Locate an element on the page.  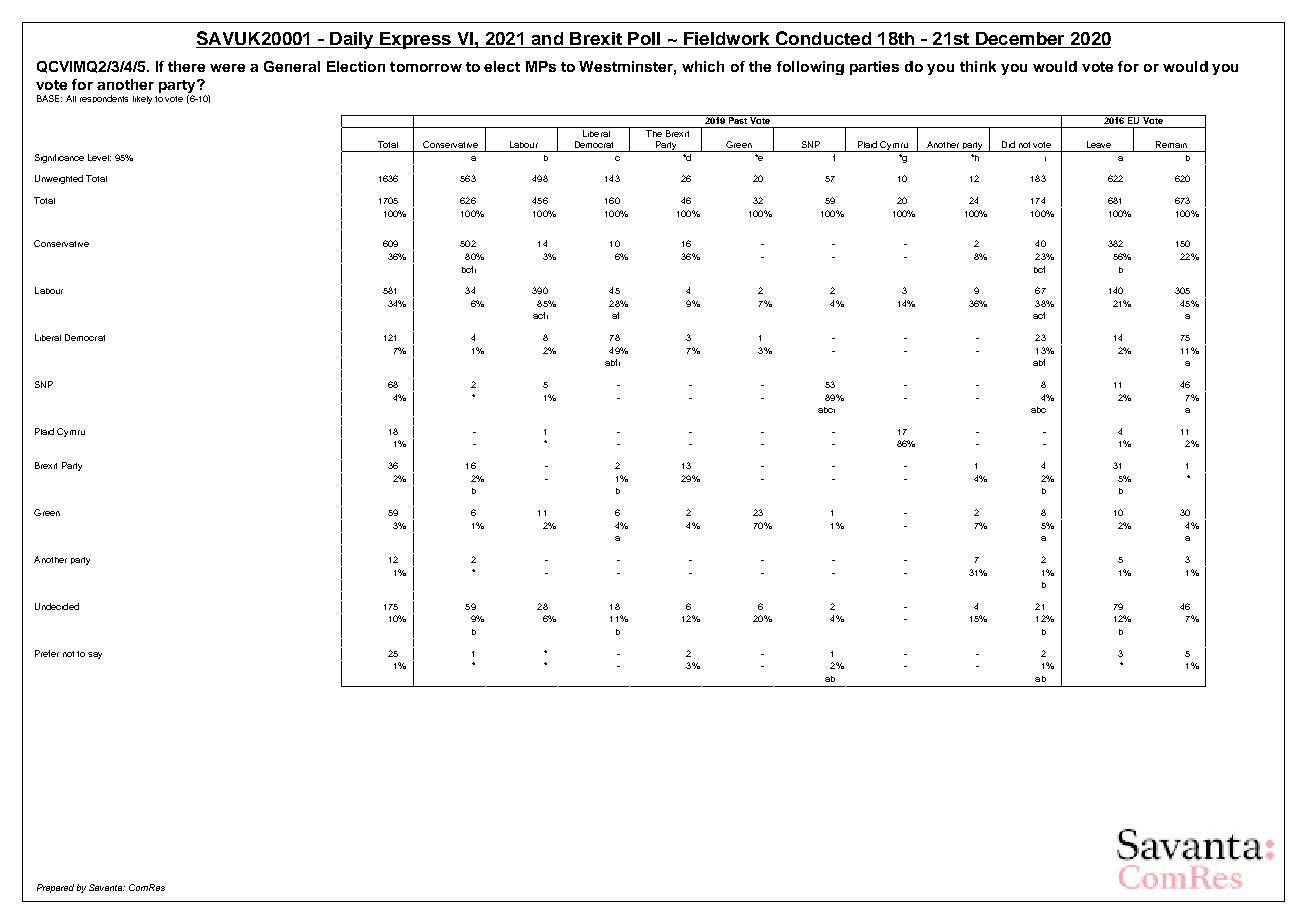
Unweighted is located at coordinates (59, 179).
